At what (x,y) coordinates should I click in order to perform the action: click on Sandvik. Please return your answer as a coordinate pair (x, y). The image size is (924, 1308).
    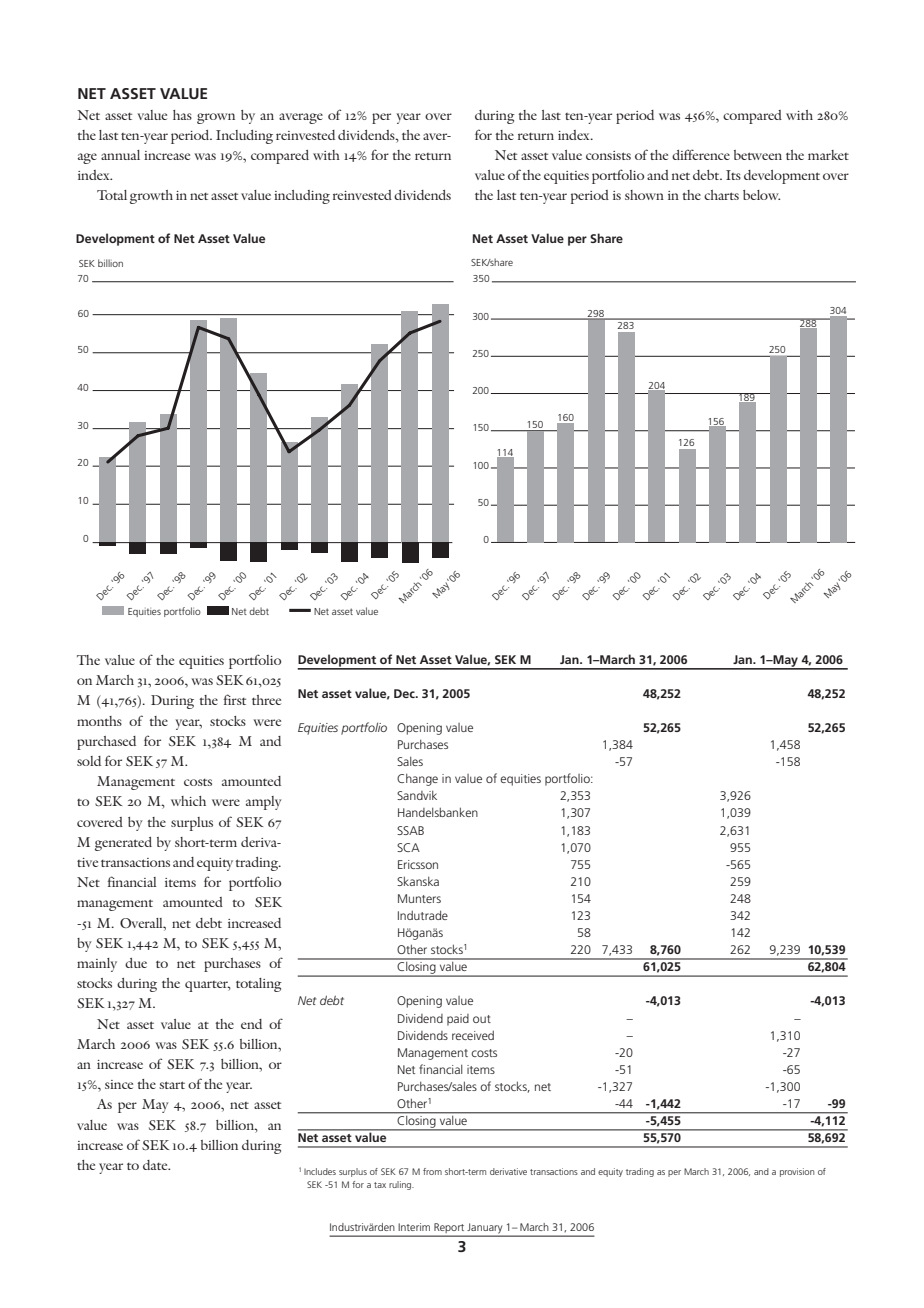
    Looking at the image, I should click on (417, 795).
